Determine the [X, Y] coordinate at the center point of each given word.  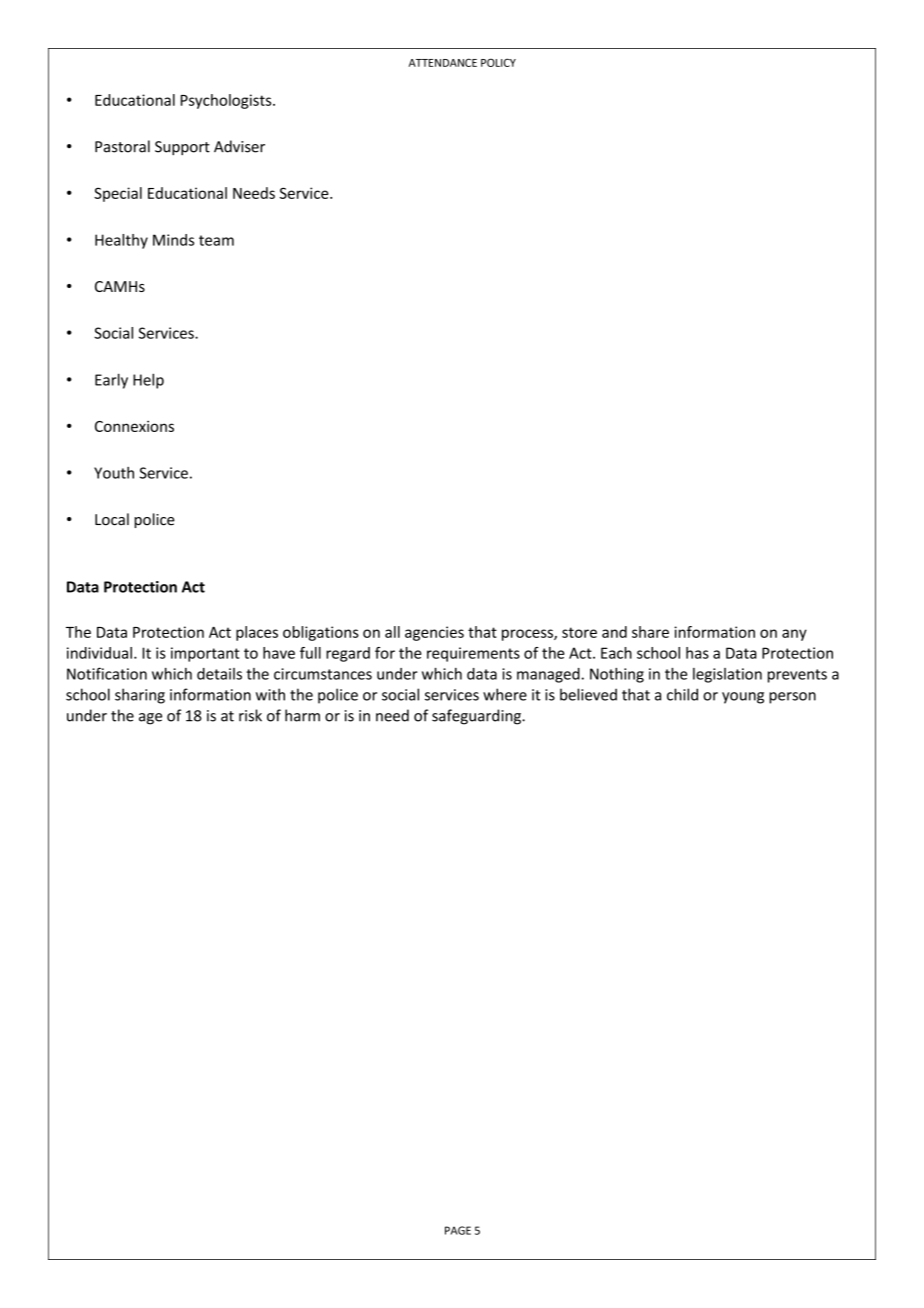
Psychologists [227, 101]
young [743, 698]
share [650, 632]
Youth [114, 473]
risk [250, 715]
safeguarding [477, 717]
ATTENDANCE [443, 62]
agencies [434, 633]
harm [302, 715]
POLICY [498, 62]
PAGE [458, 1230]
